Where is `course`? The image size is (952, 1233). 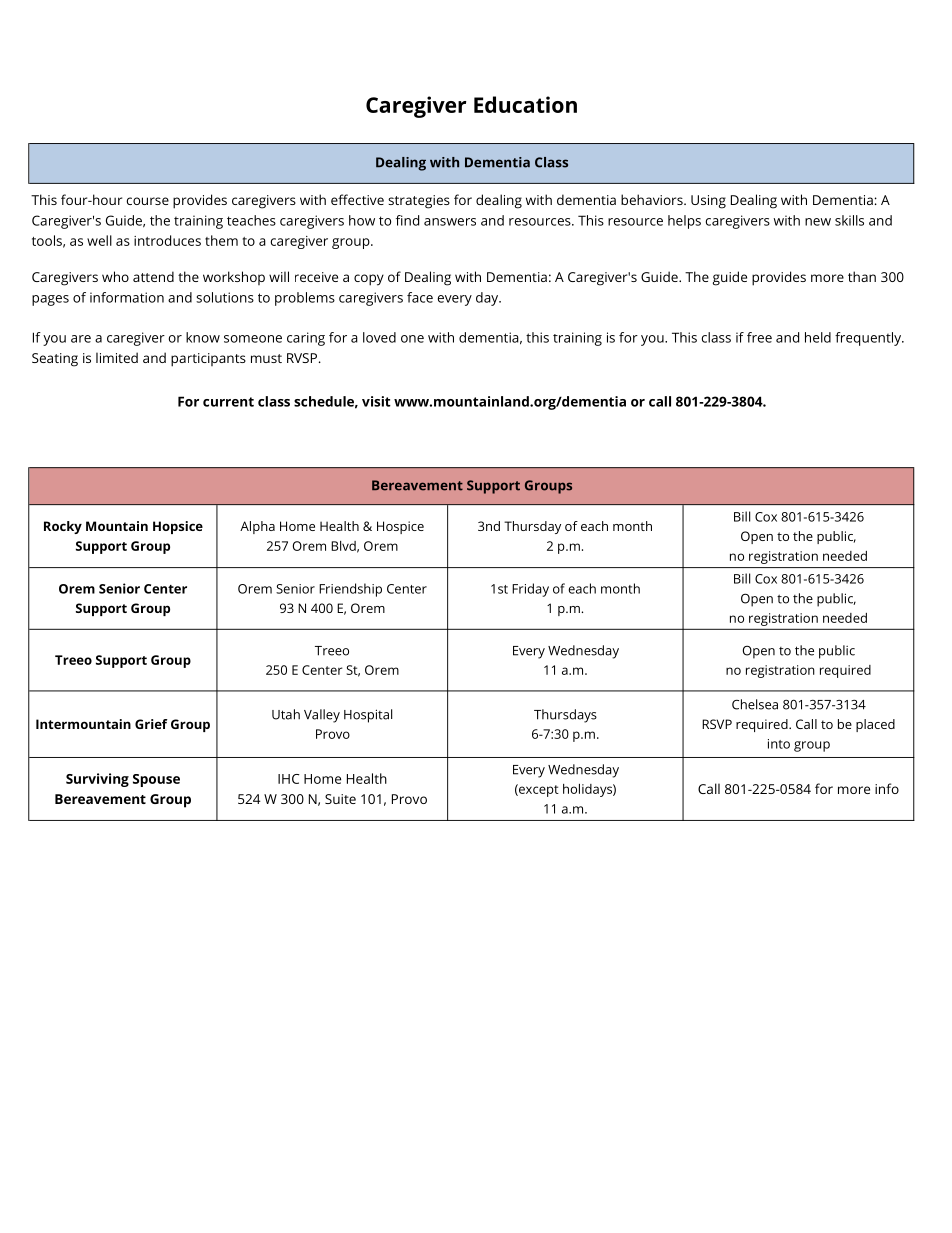
course is located at coordinates (147, 201).
